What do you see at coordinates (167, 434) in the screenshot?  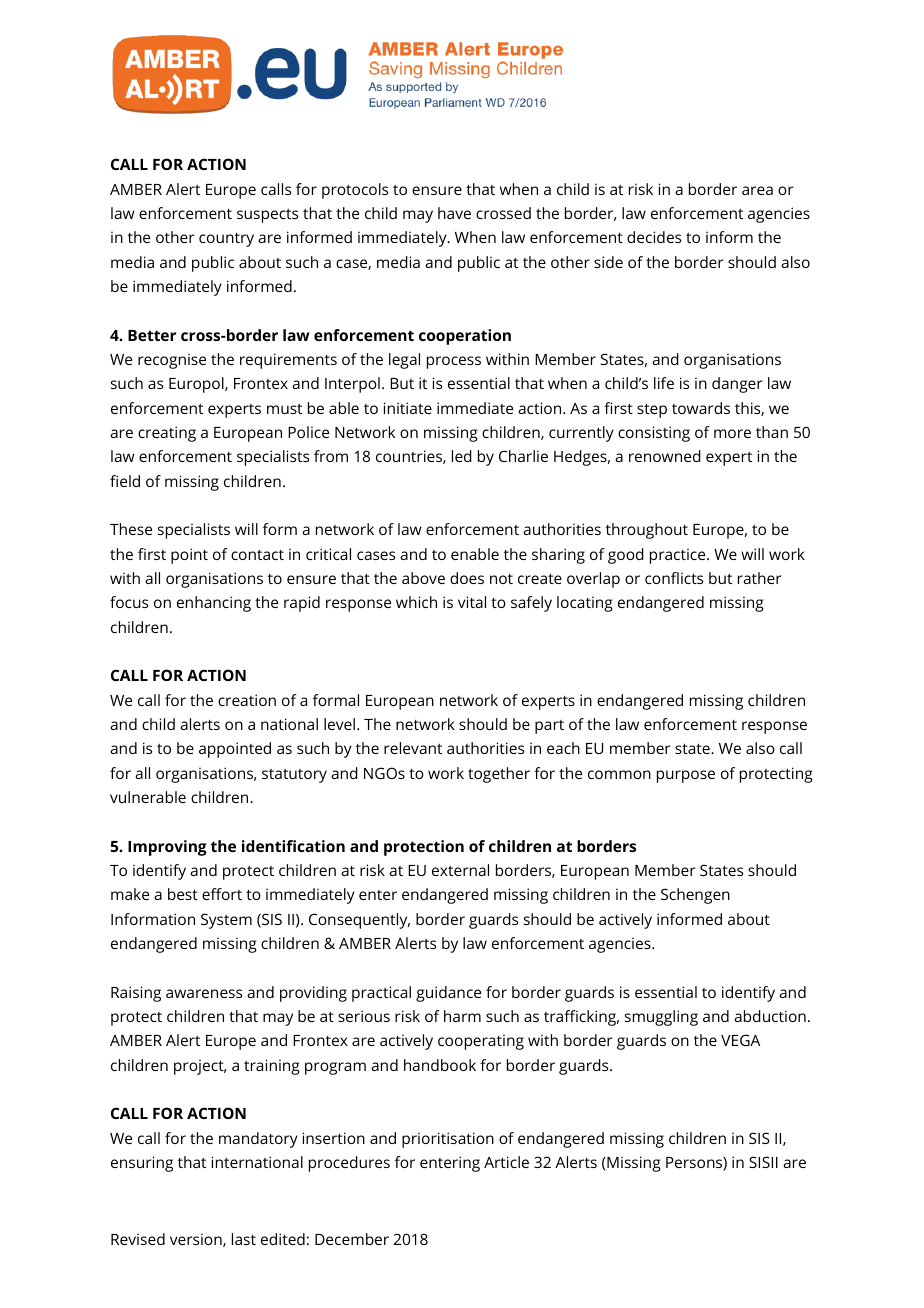 I see `creating` at bounding box center [167, 434].
